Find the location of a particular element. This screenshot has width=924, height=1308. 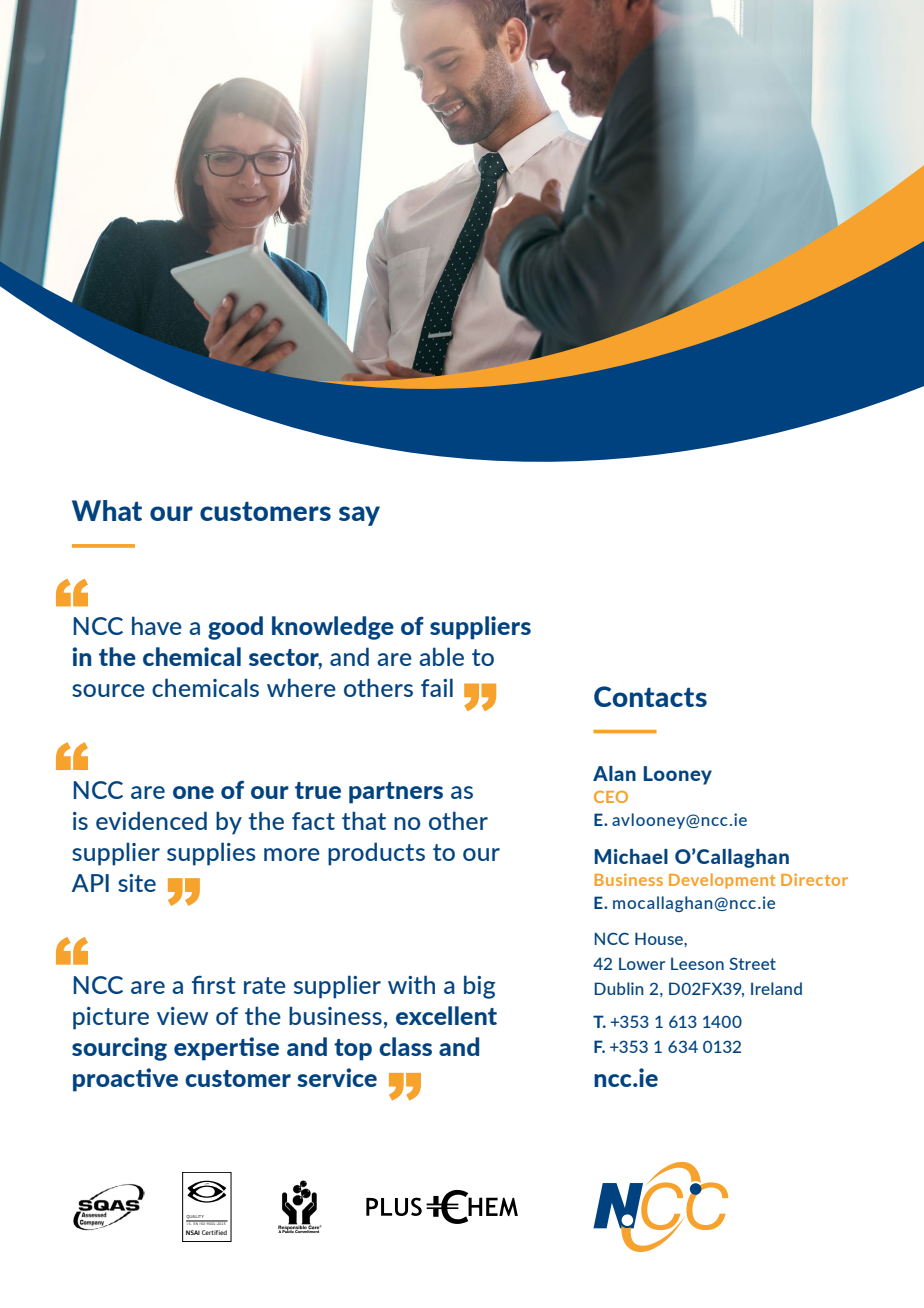

Development is located at coordinates (722, 881).
